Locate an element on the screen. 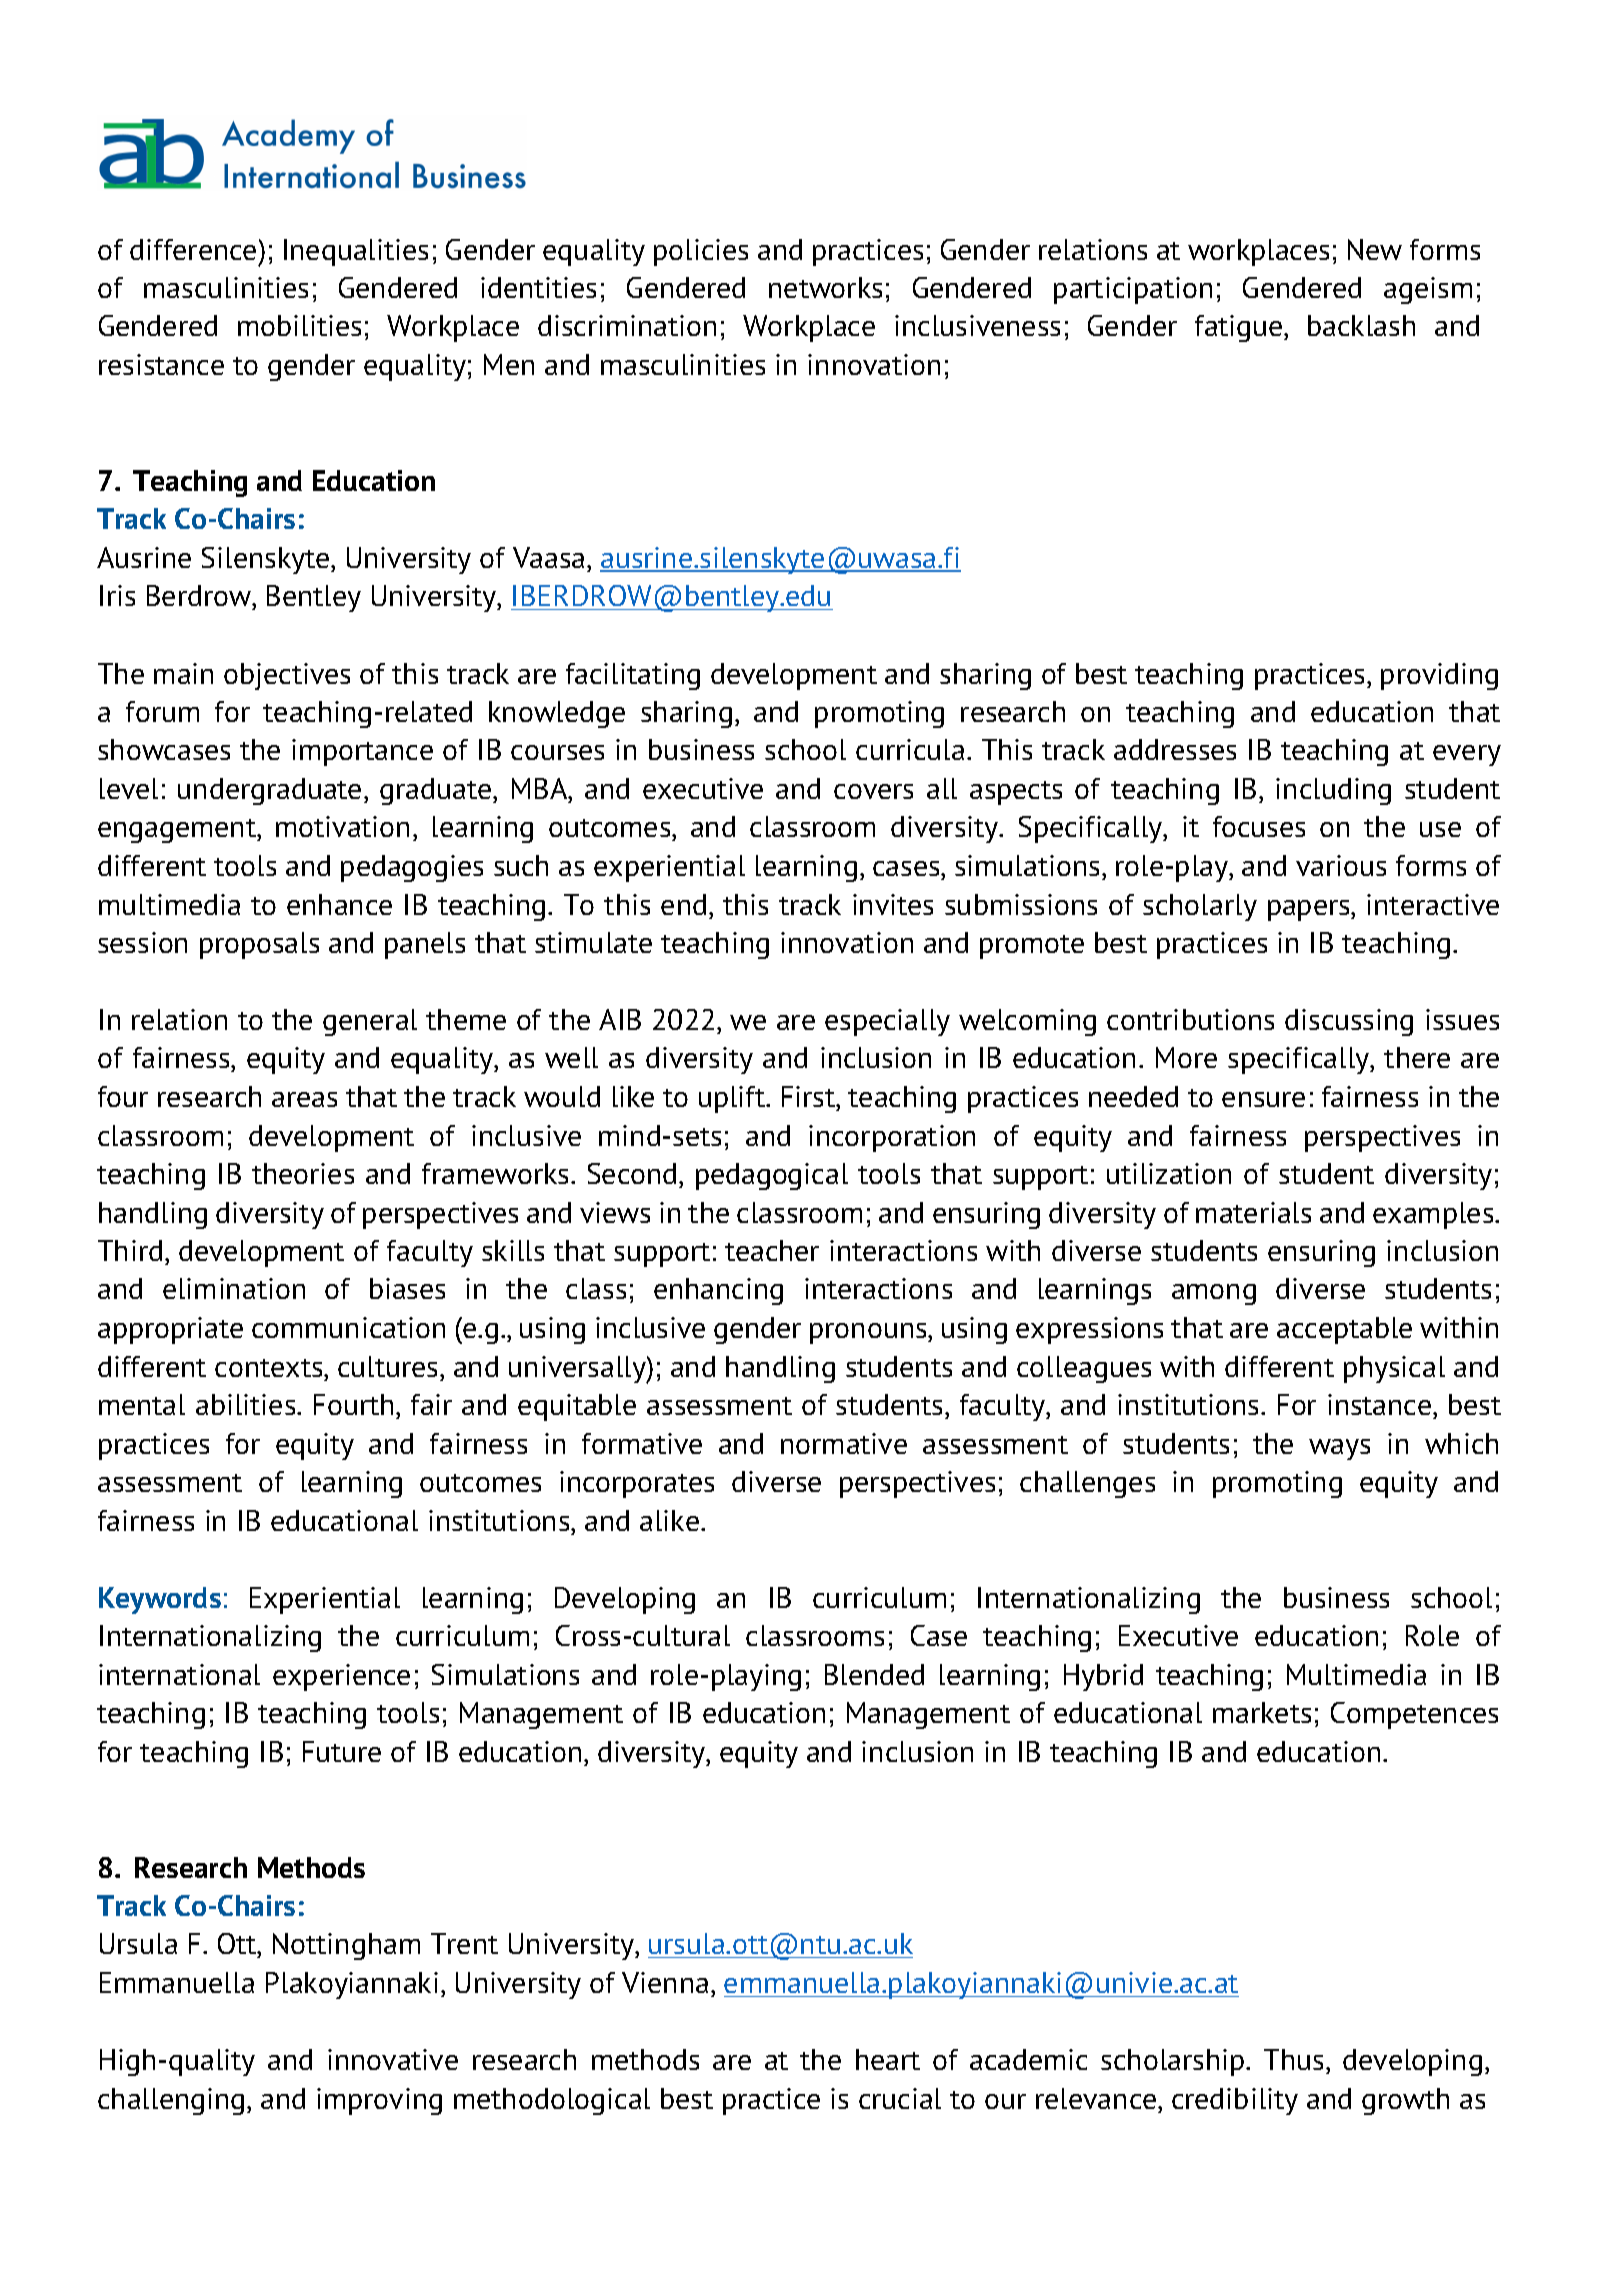 The image size is (1609, 2277). objectives is located at coordinates (287, 676).
